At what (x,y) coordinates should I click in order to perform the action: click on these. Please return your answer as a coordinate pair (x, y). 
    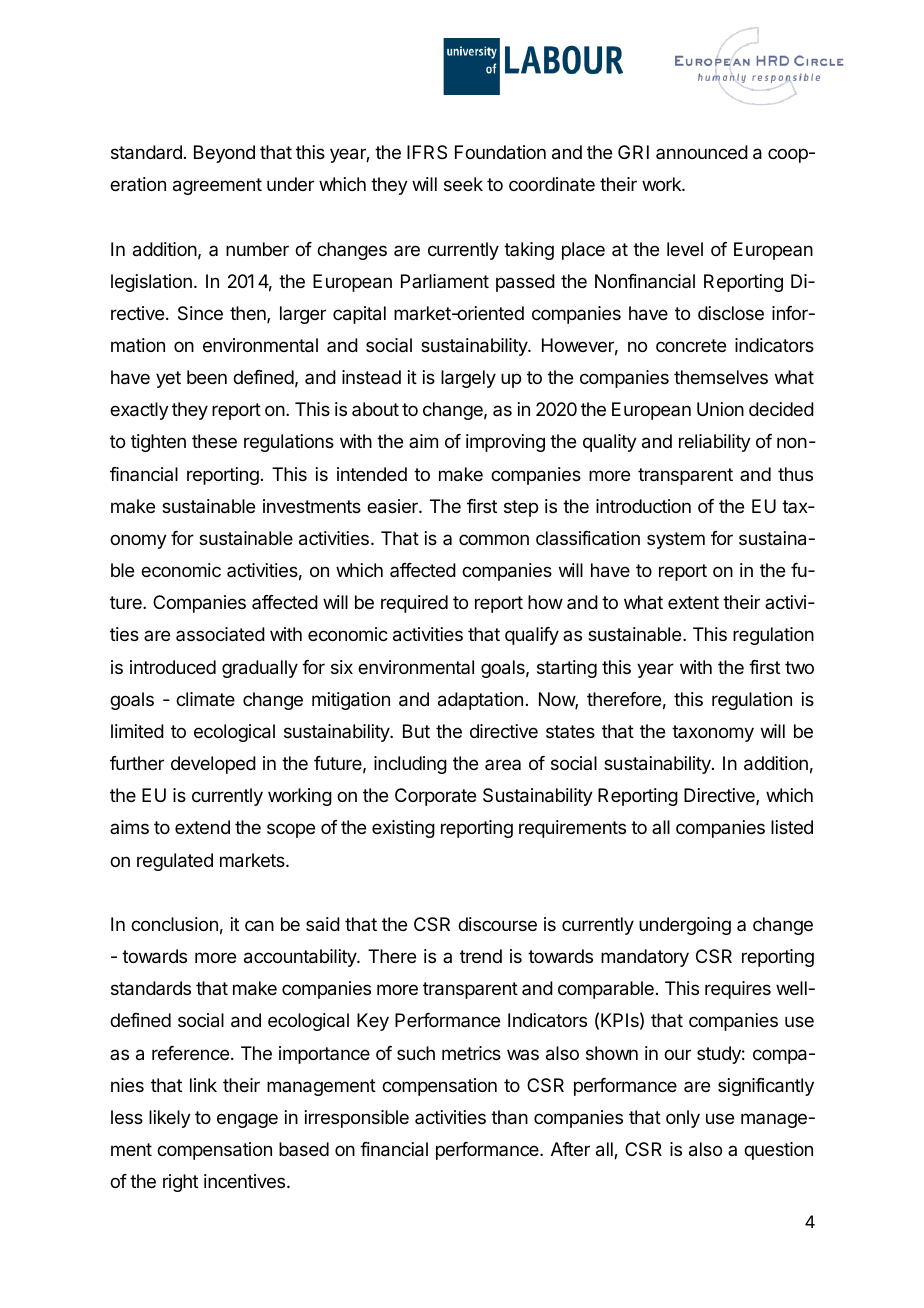
    Looking at the image, I should click on (214, 441).
